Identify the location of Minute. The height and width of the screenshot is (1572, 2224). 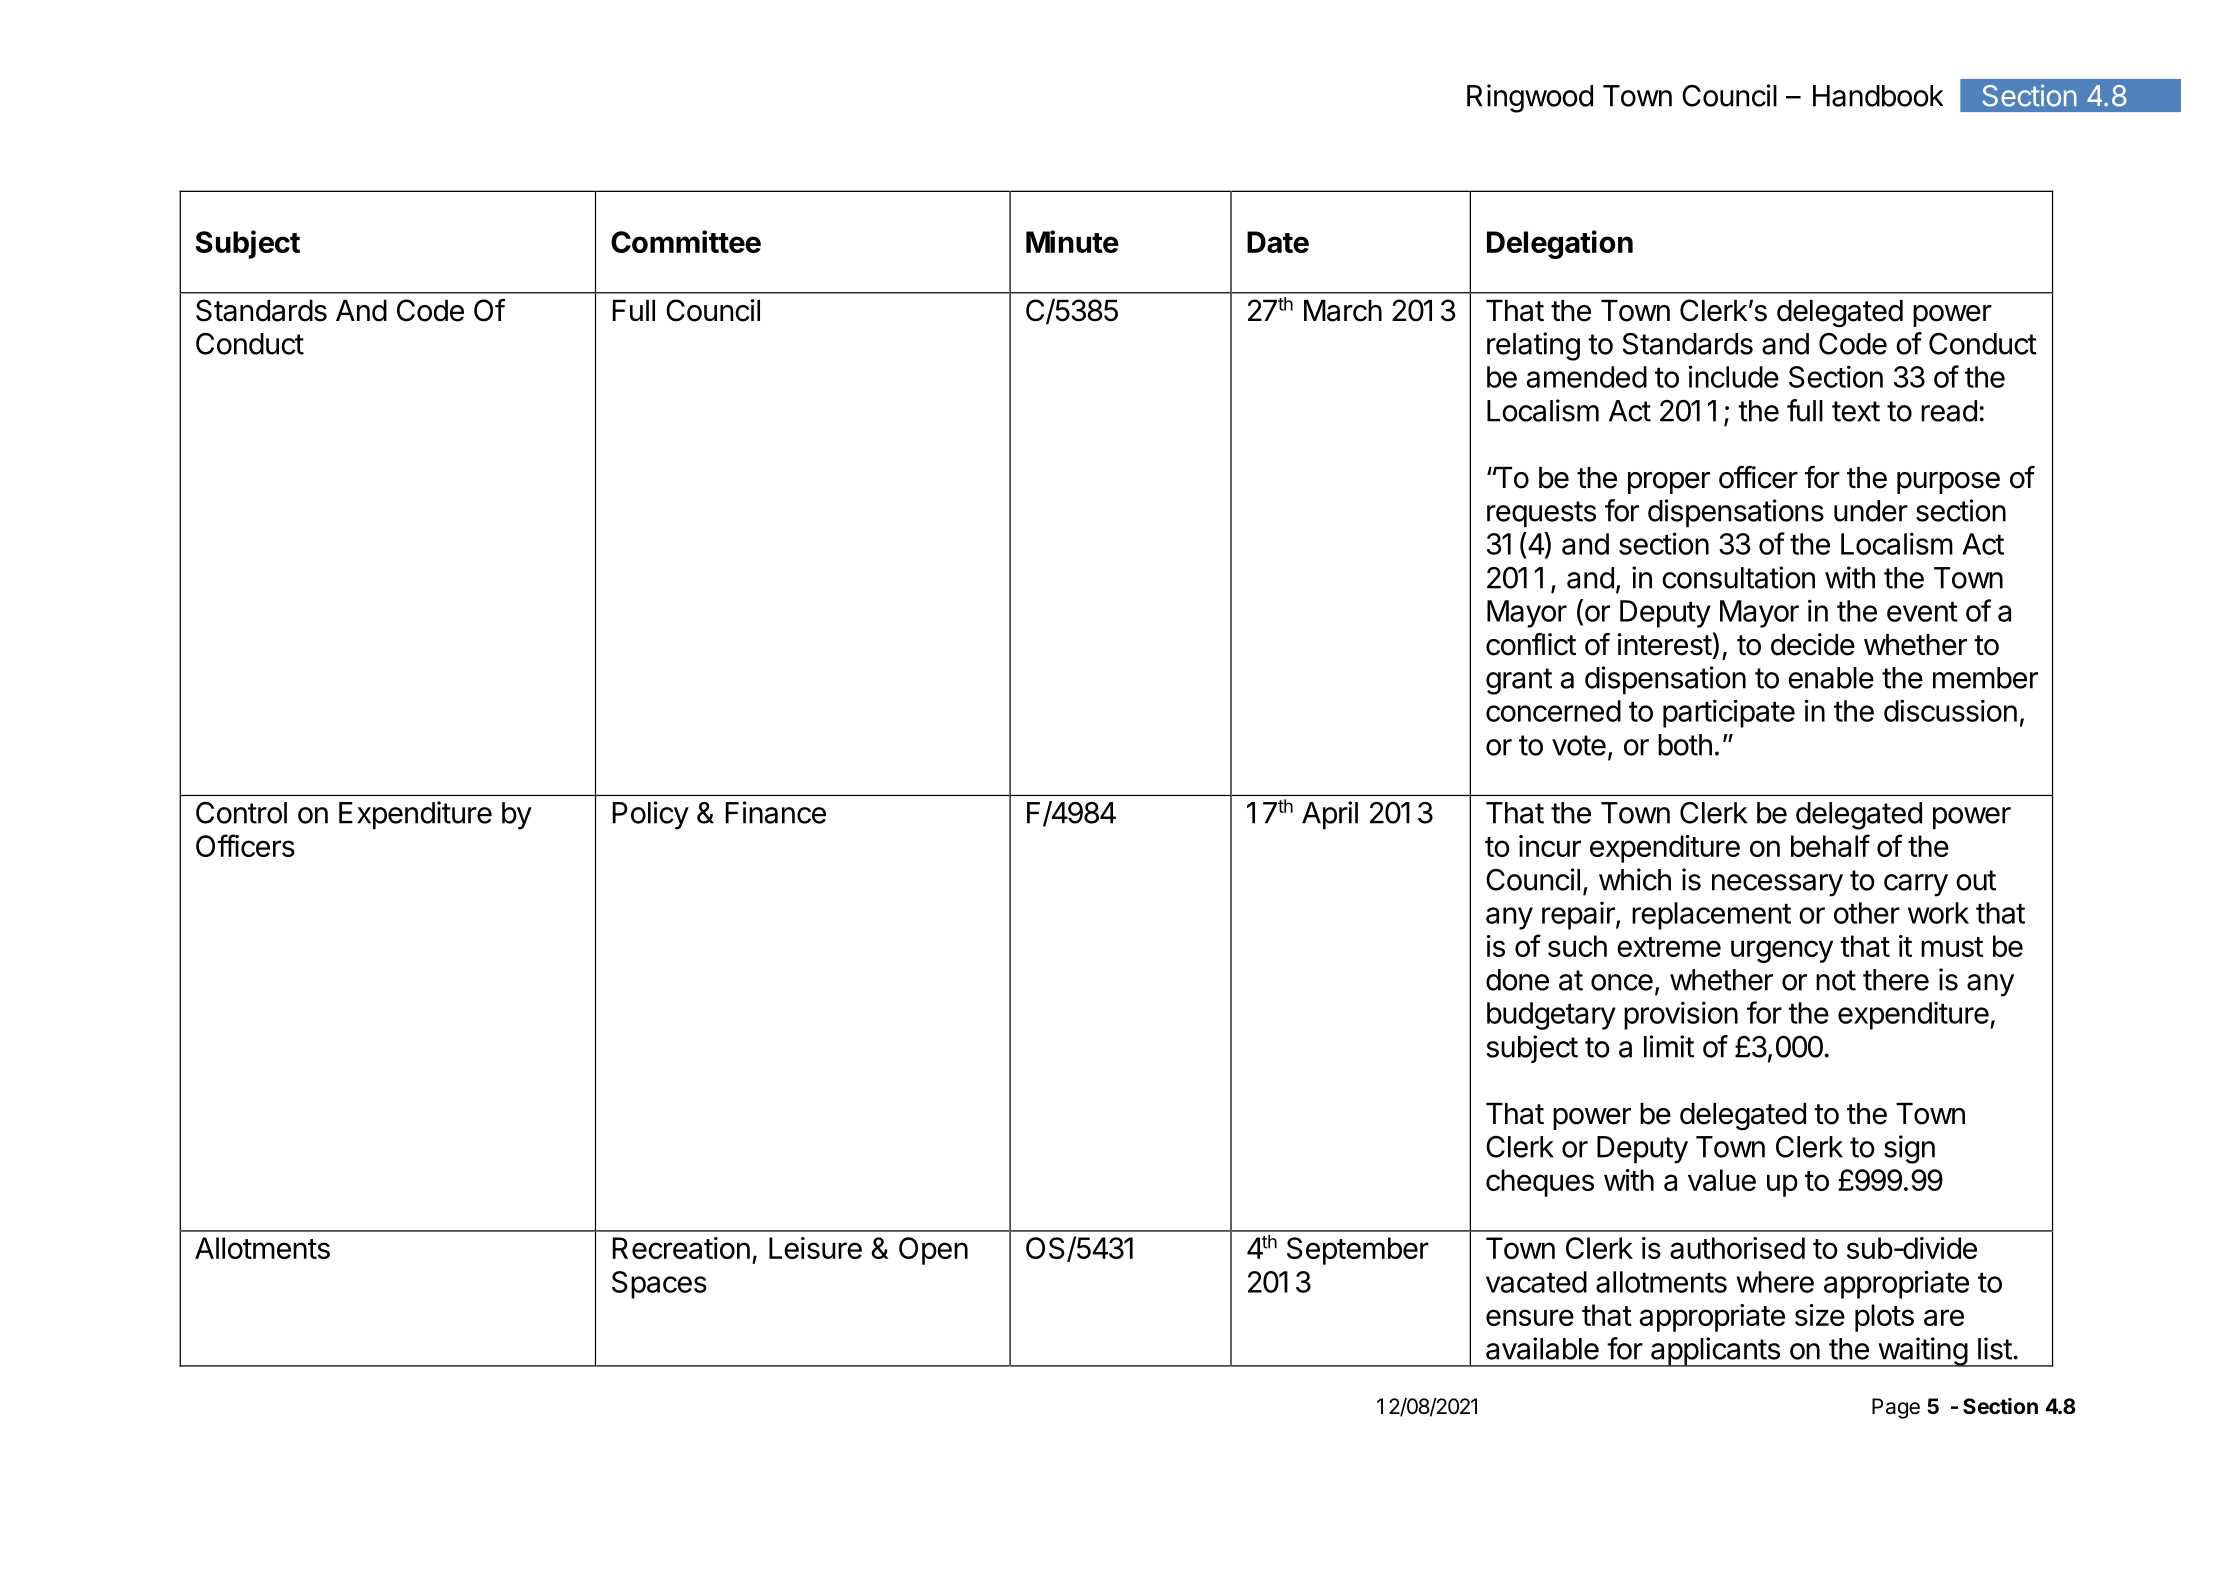
(1072, 241).
